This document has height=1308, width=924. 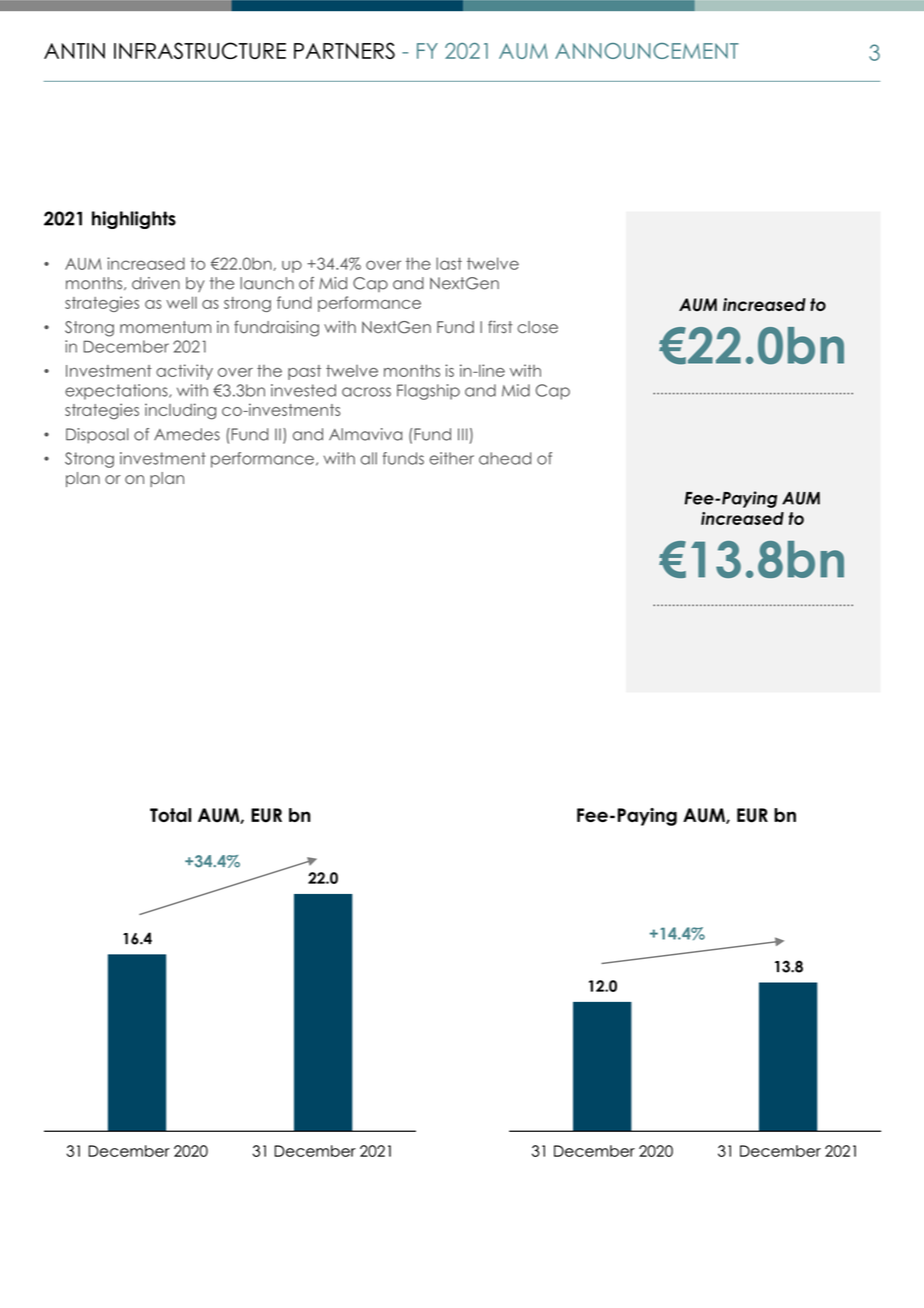 What do you see at coordinates (366, 392) in the document?
I see `across` at bounding box center [366, 392].
